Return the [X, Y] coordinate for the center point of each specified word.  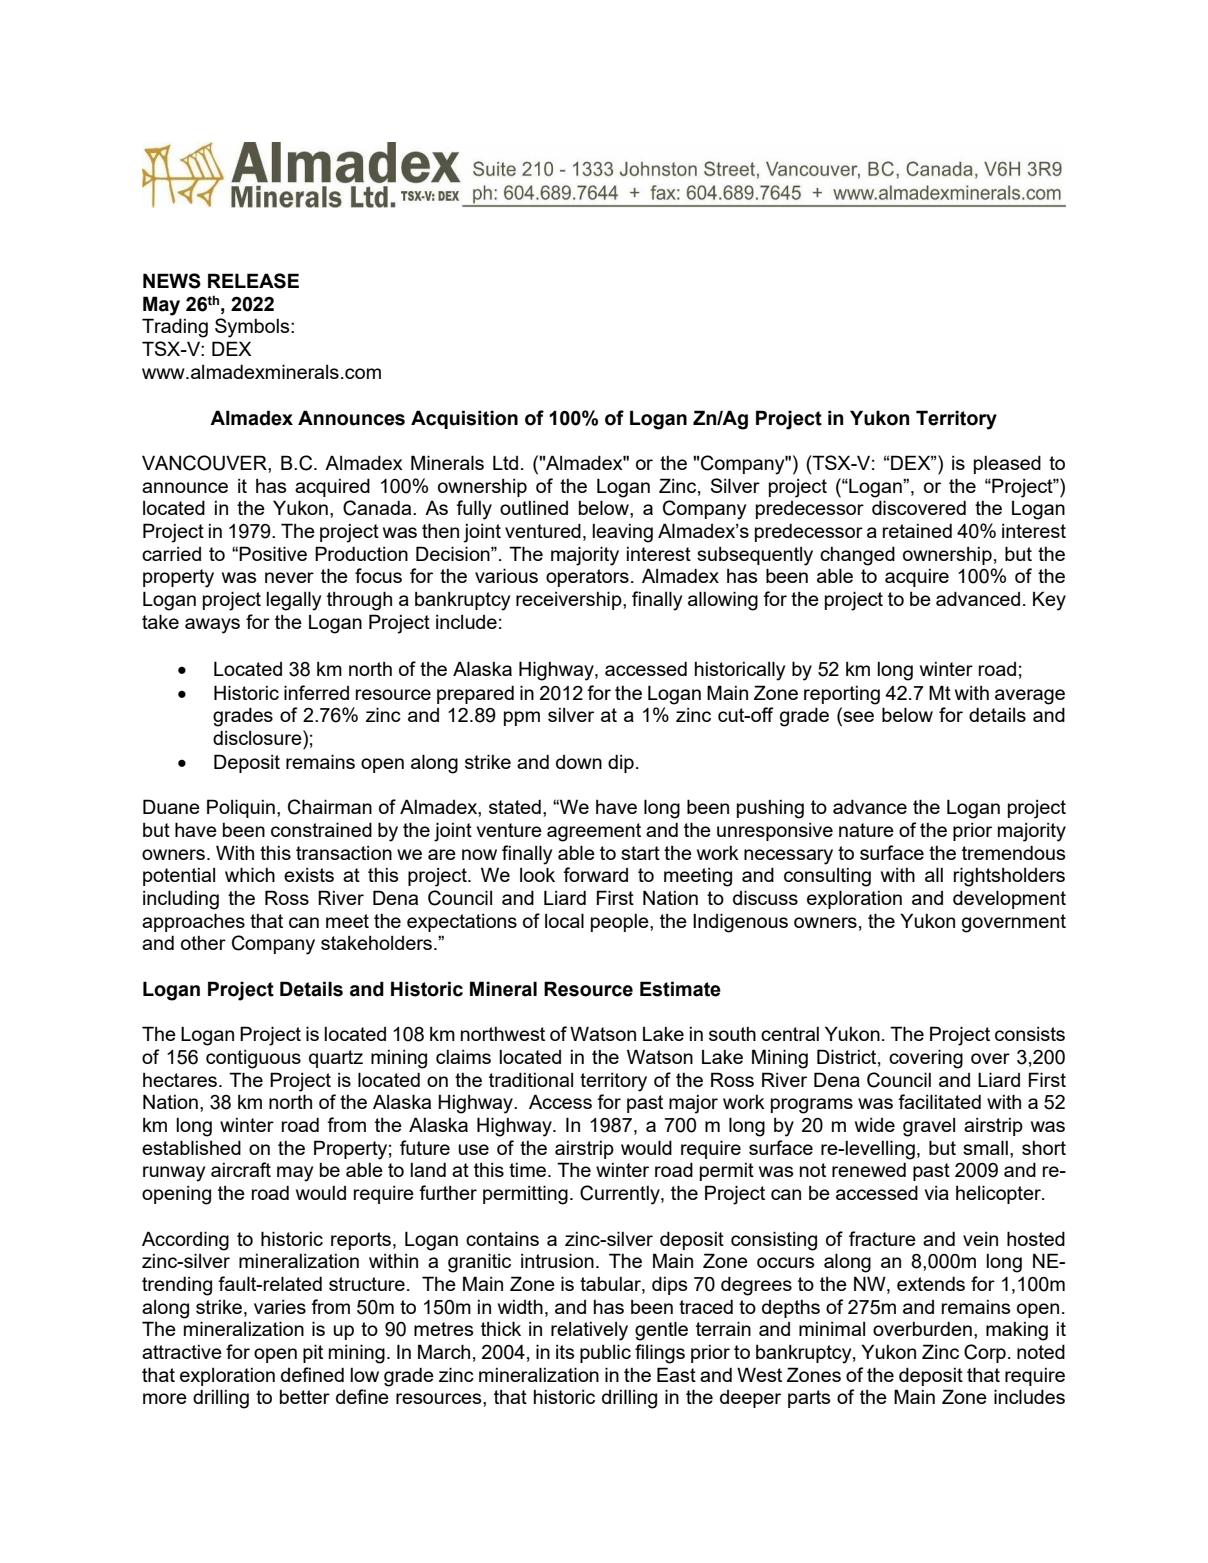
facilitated [939, 1101]
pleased [1007, 464]
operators [587, 578]
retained [917, 530]
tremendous [1014, 852]
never [289, 577]
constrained [321, 829]
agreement [594, 832]
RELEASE [253, 281]
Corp [985, 1353]
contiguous [253, 1059]
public [605, 1353]
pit [313, 1353]
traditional [531, 1079]
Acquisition [464, 419]
